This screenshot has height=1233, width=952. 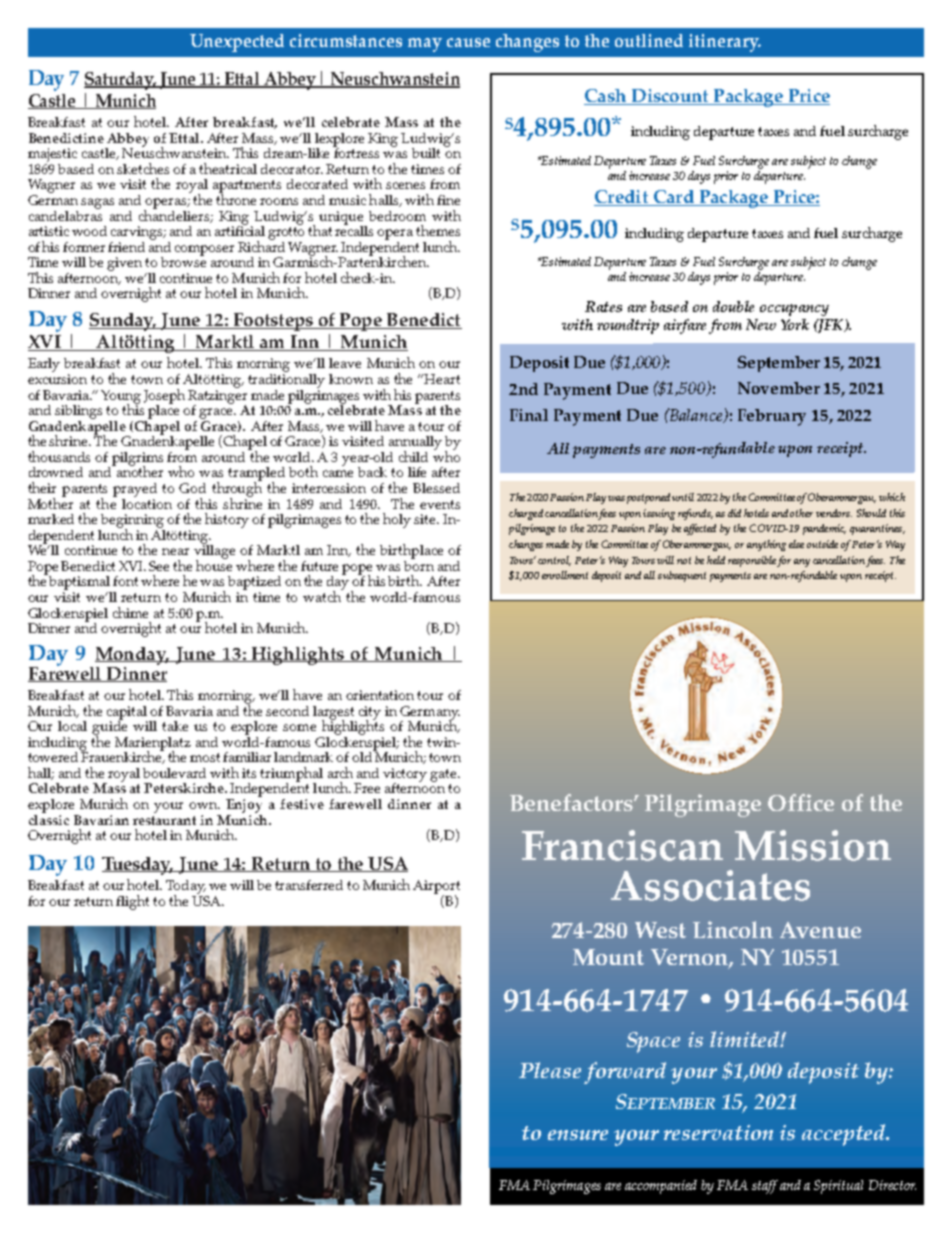 I want to click on Tuesday, so click(x=138, y=866).
